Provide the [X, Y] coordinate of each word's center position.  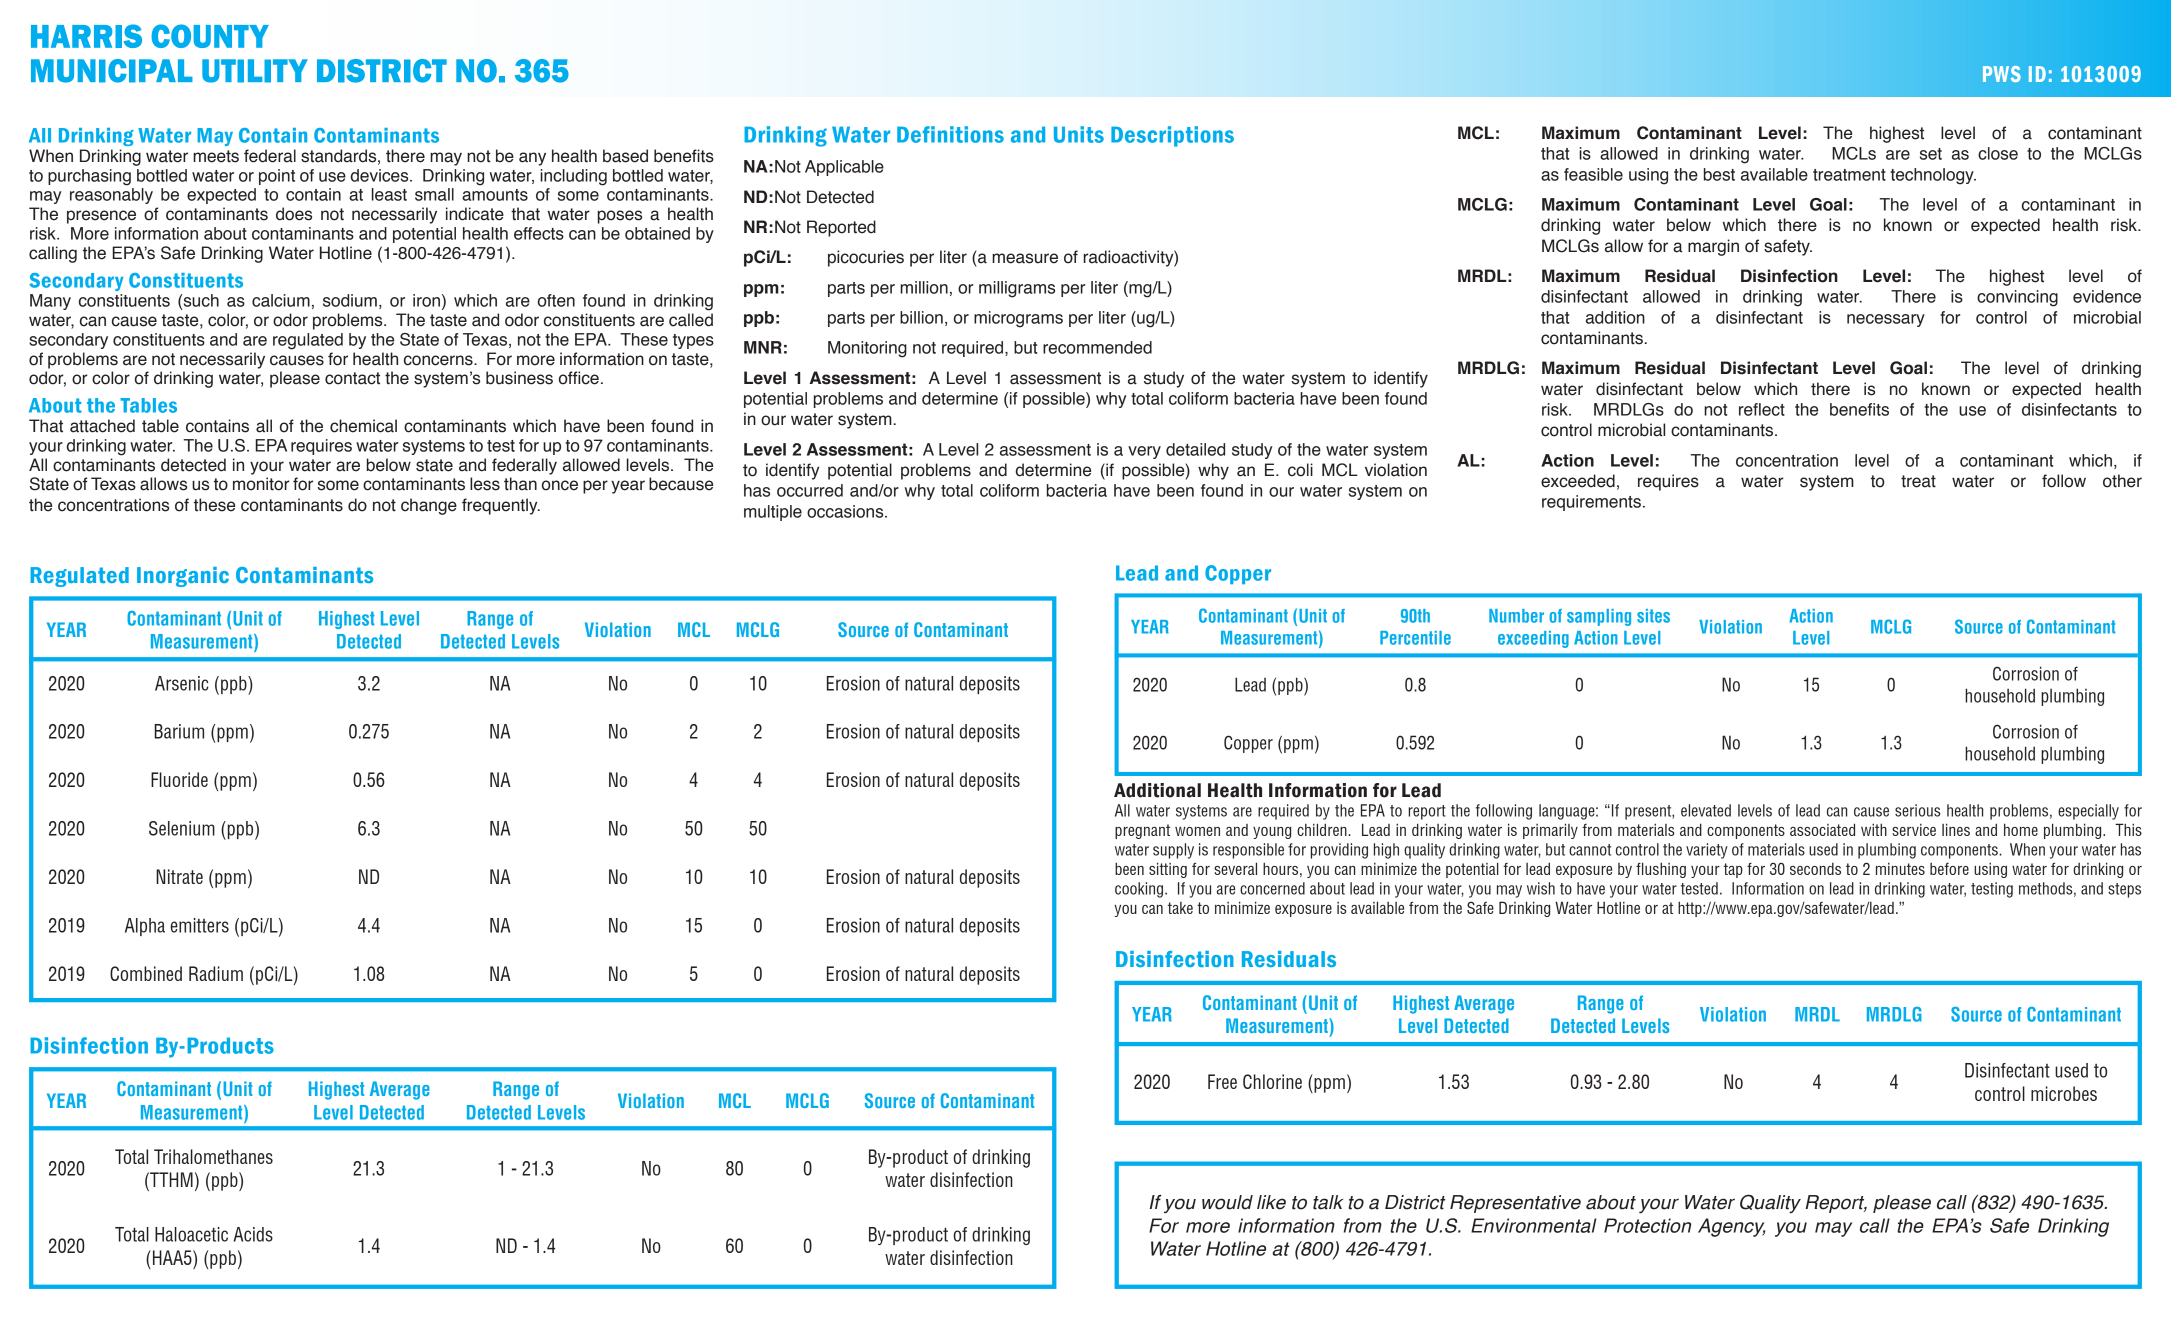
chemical [363, 426]
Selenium [182, 828]
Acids [253, 1234]
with [1874, 829]
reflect [1762, 409]
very [1144, 452]
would [1227, 1202]
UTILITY [255, 71]
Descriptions [1172, 136]
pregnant [1142, 831]
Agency [1731, 1227]
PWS [2002, 74]
